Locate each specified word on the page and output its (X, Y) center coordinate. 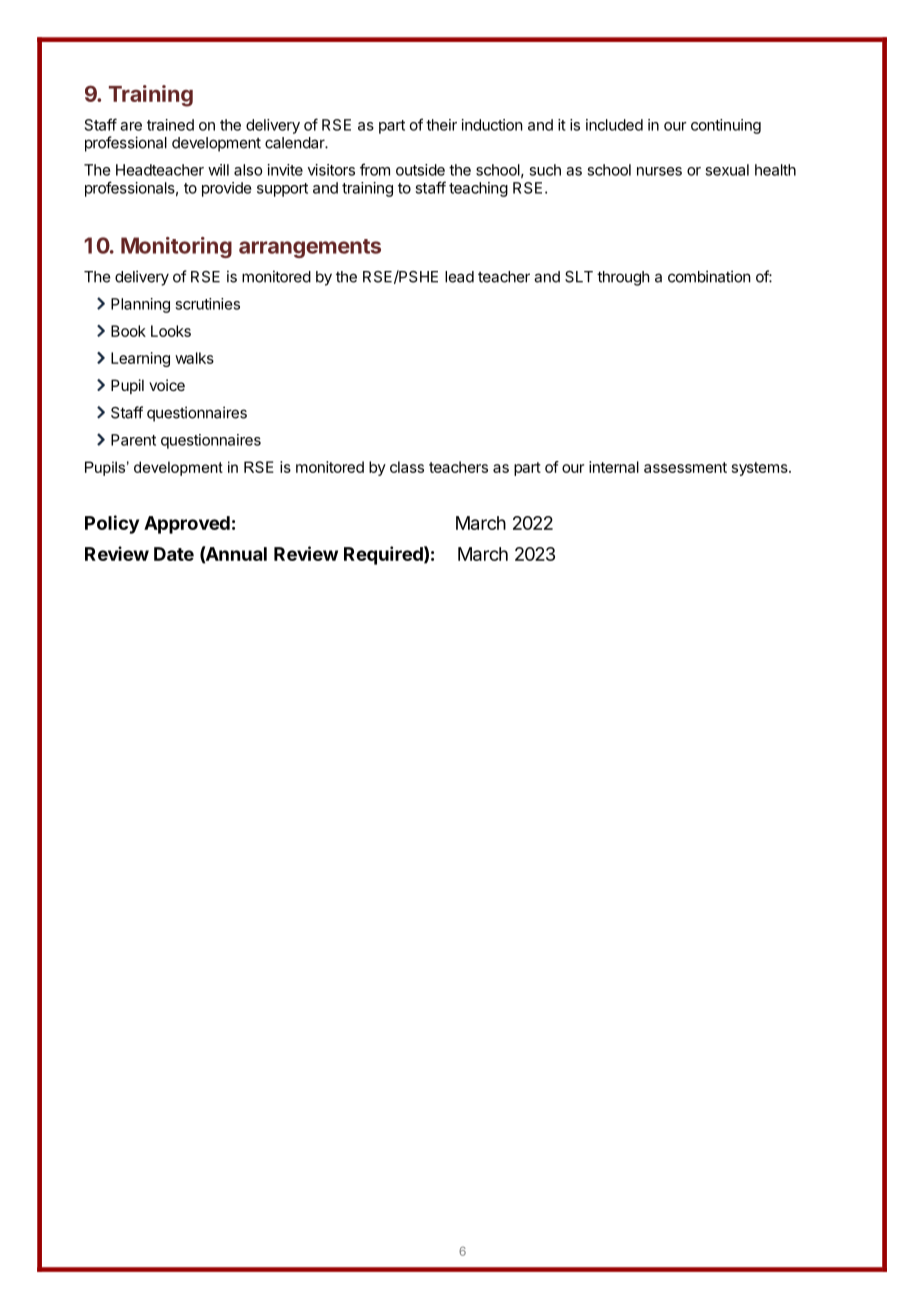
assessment (685, 467)
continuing (726, 126)
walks (194, 358)
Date (174, 554)
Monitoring (176, 247)
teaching (478, 189)
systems (761, 469)
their (441, 125)
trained (170, 125)
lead (459, 277)
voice (167, 385)
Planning (140, 305)
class (407, 467)
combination (709, 276)
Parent (133, 440)
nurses (659, 171)
